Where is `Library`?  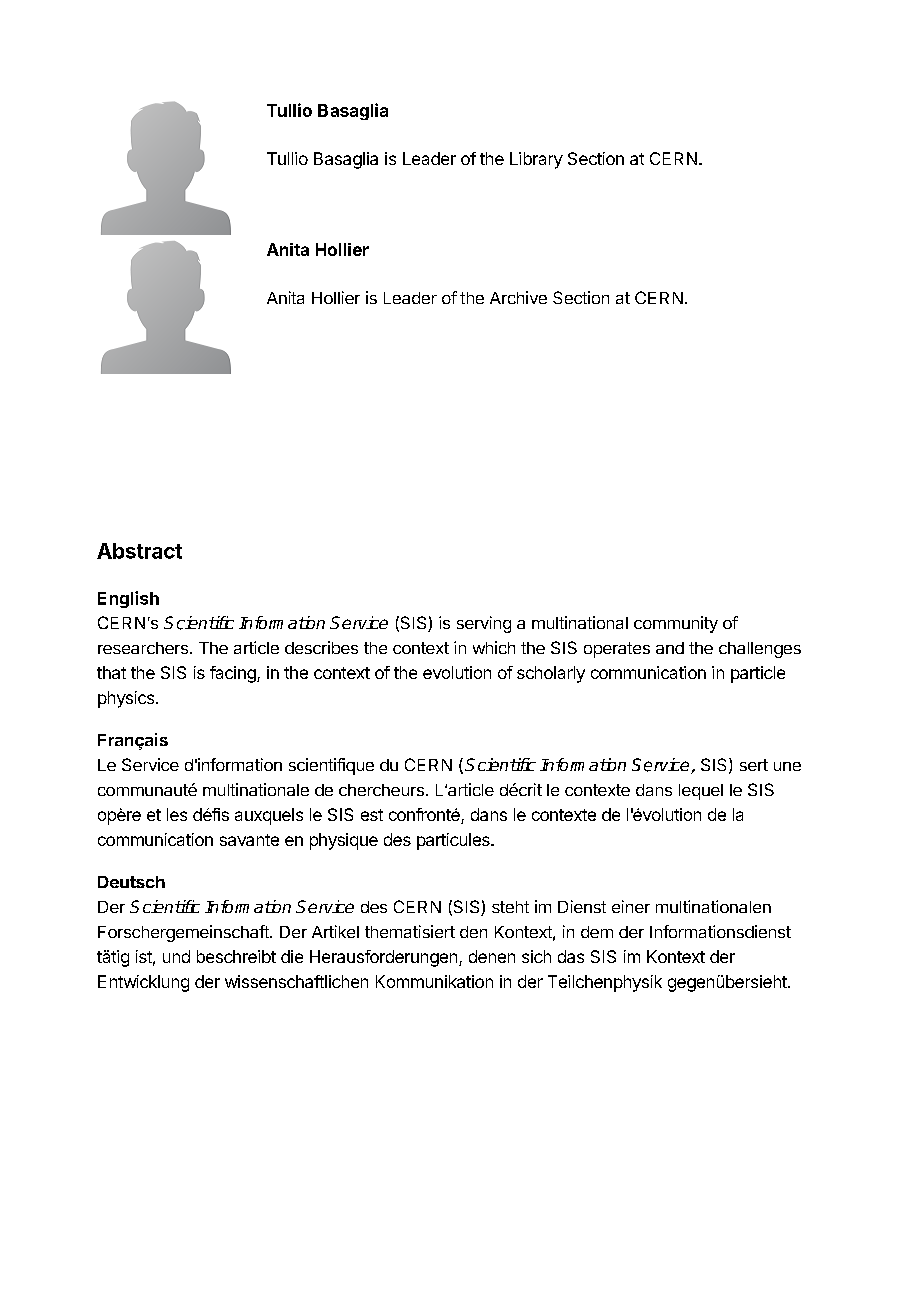
Library is located at coordinates (536, 160).
